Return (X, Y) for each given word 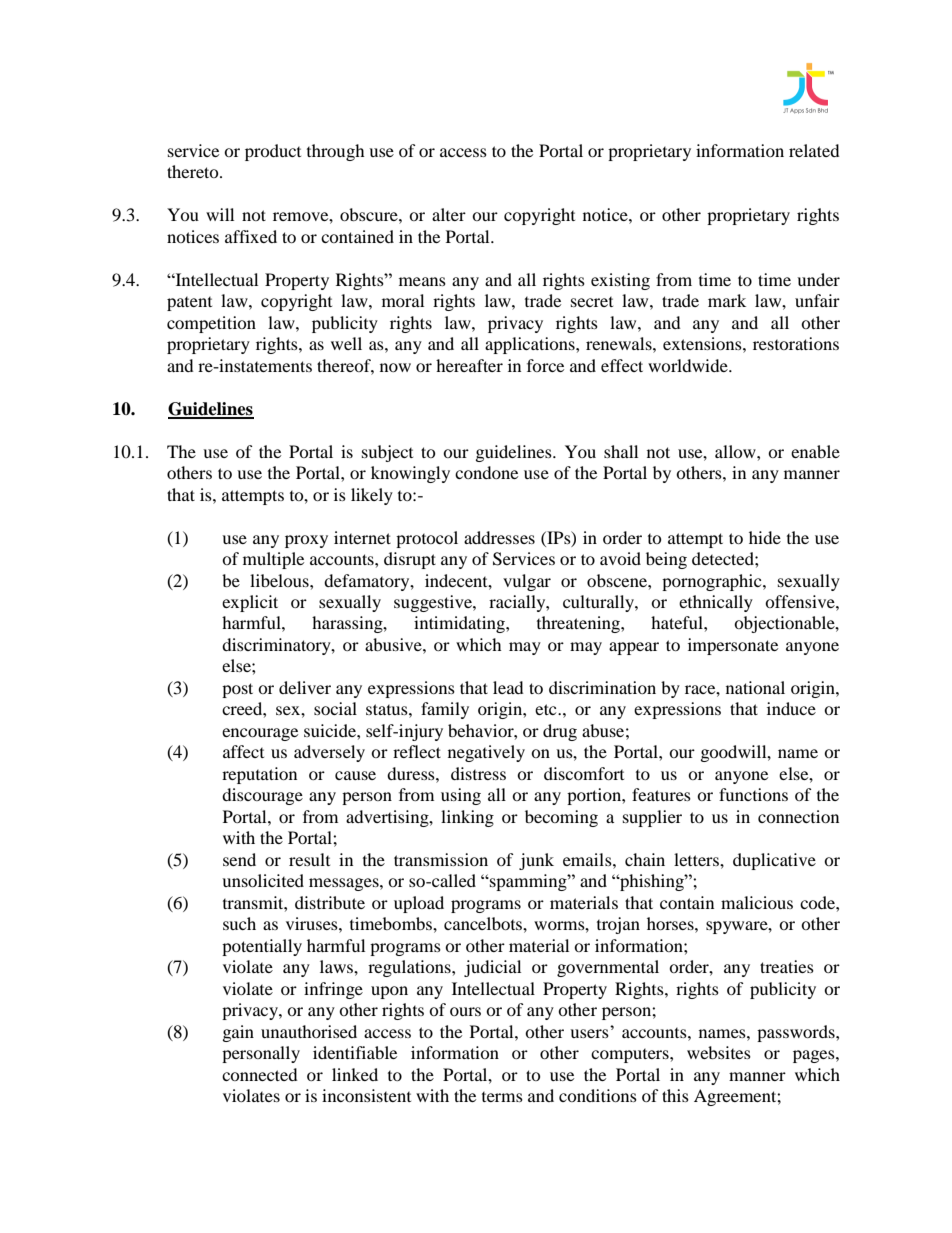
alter (449, 214)
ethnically (716, 603)
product (273, 152)
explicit (250, 603)
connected (260, 1074)
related (814, 150)
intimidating (460, 624)
